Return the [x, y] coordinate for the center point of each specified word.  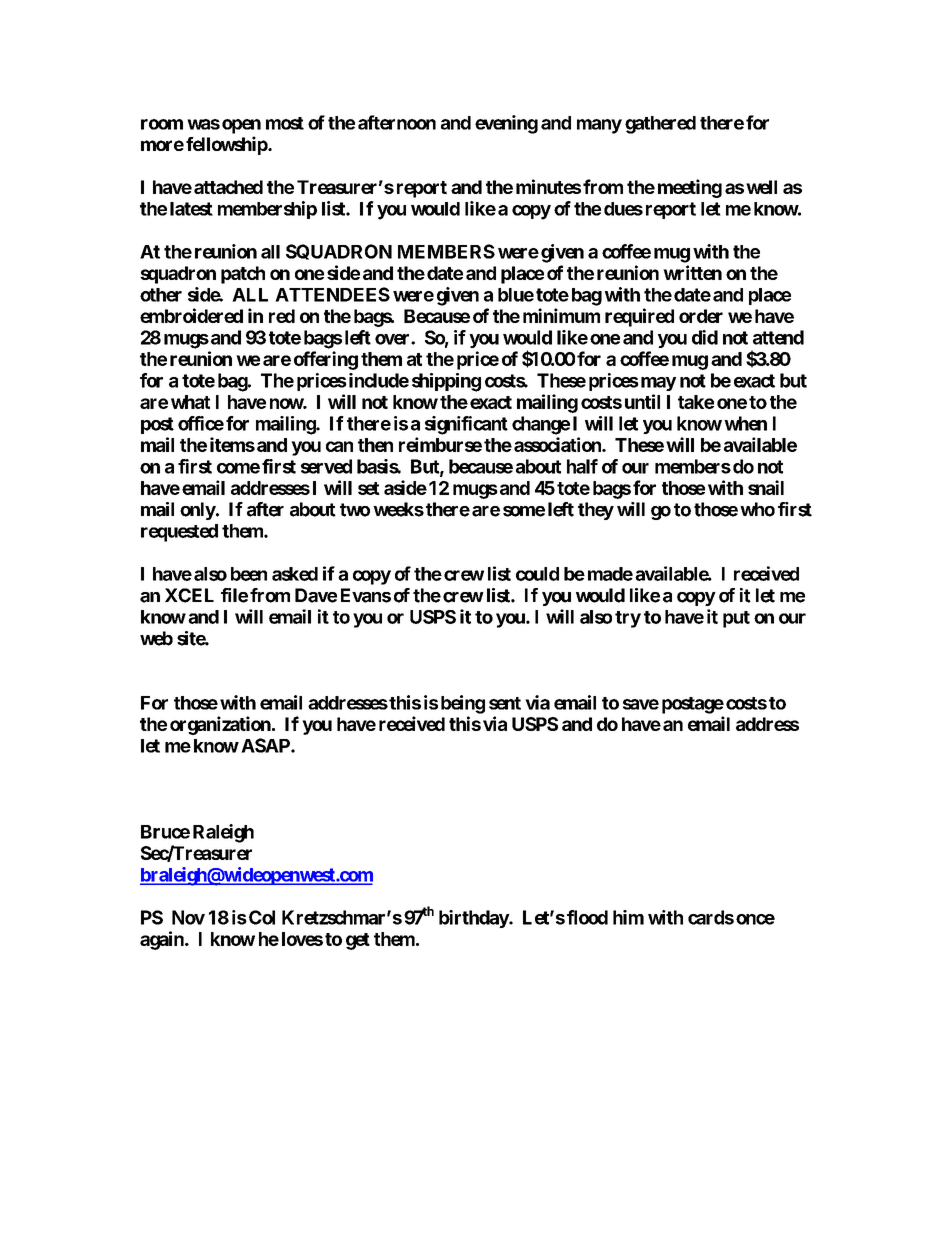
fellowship [227, 145]
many [599, 126]
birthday [474, 919]
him [628, 917]
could [537, 574]
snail [766, 487]
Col [262, 917]
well [761, 187]
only [198, 511]
